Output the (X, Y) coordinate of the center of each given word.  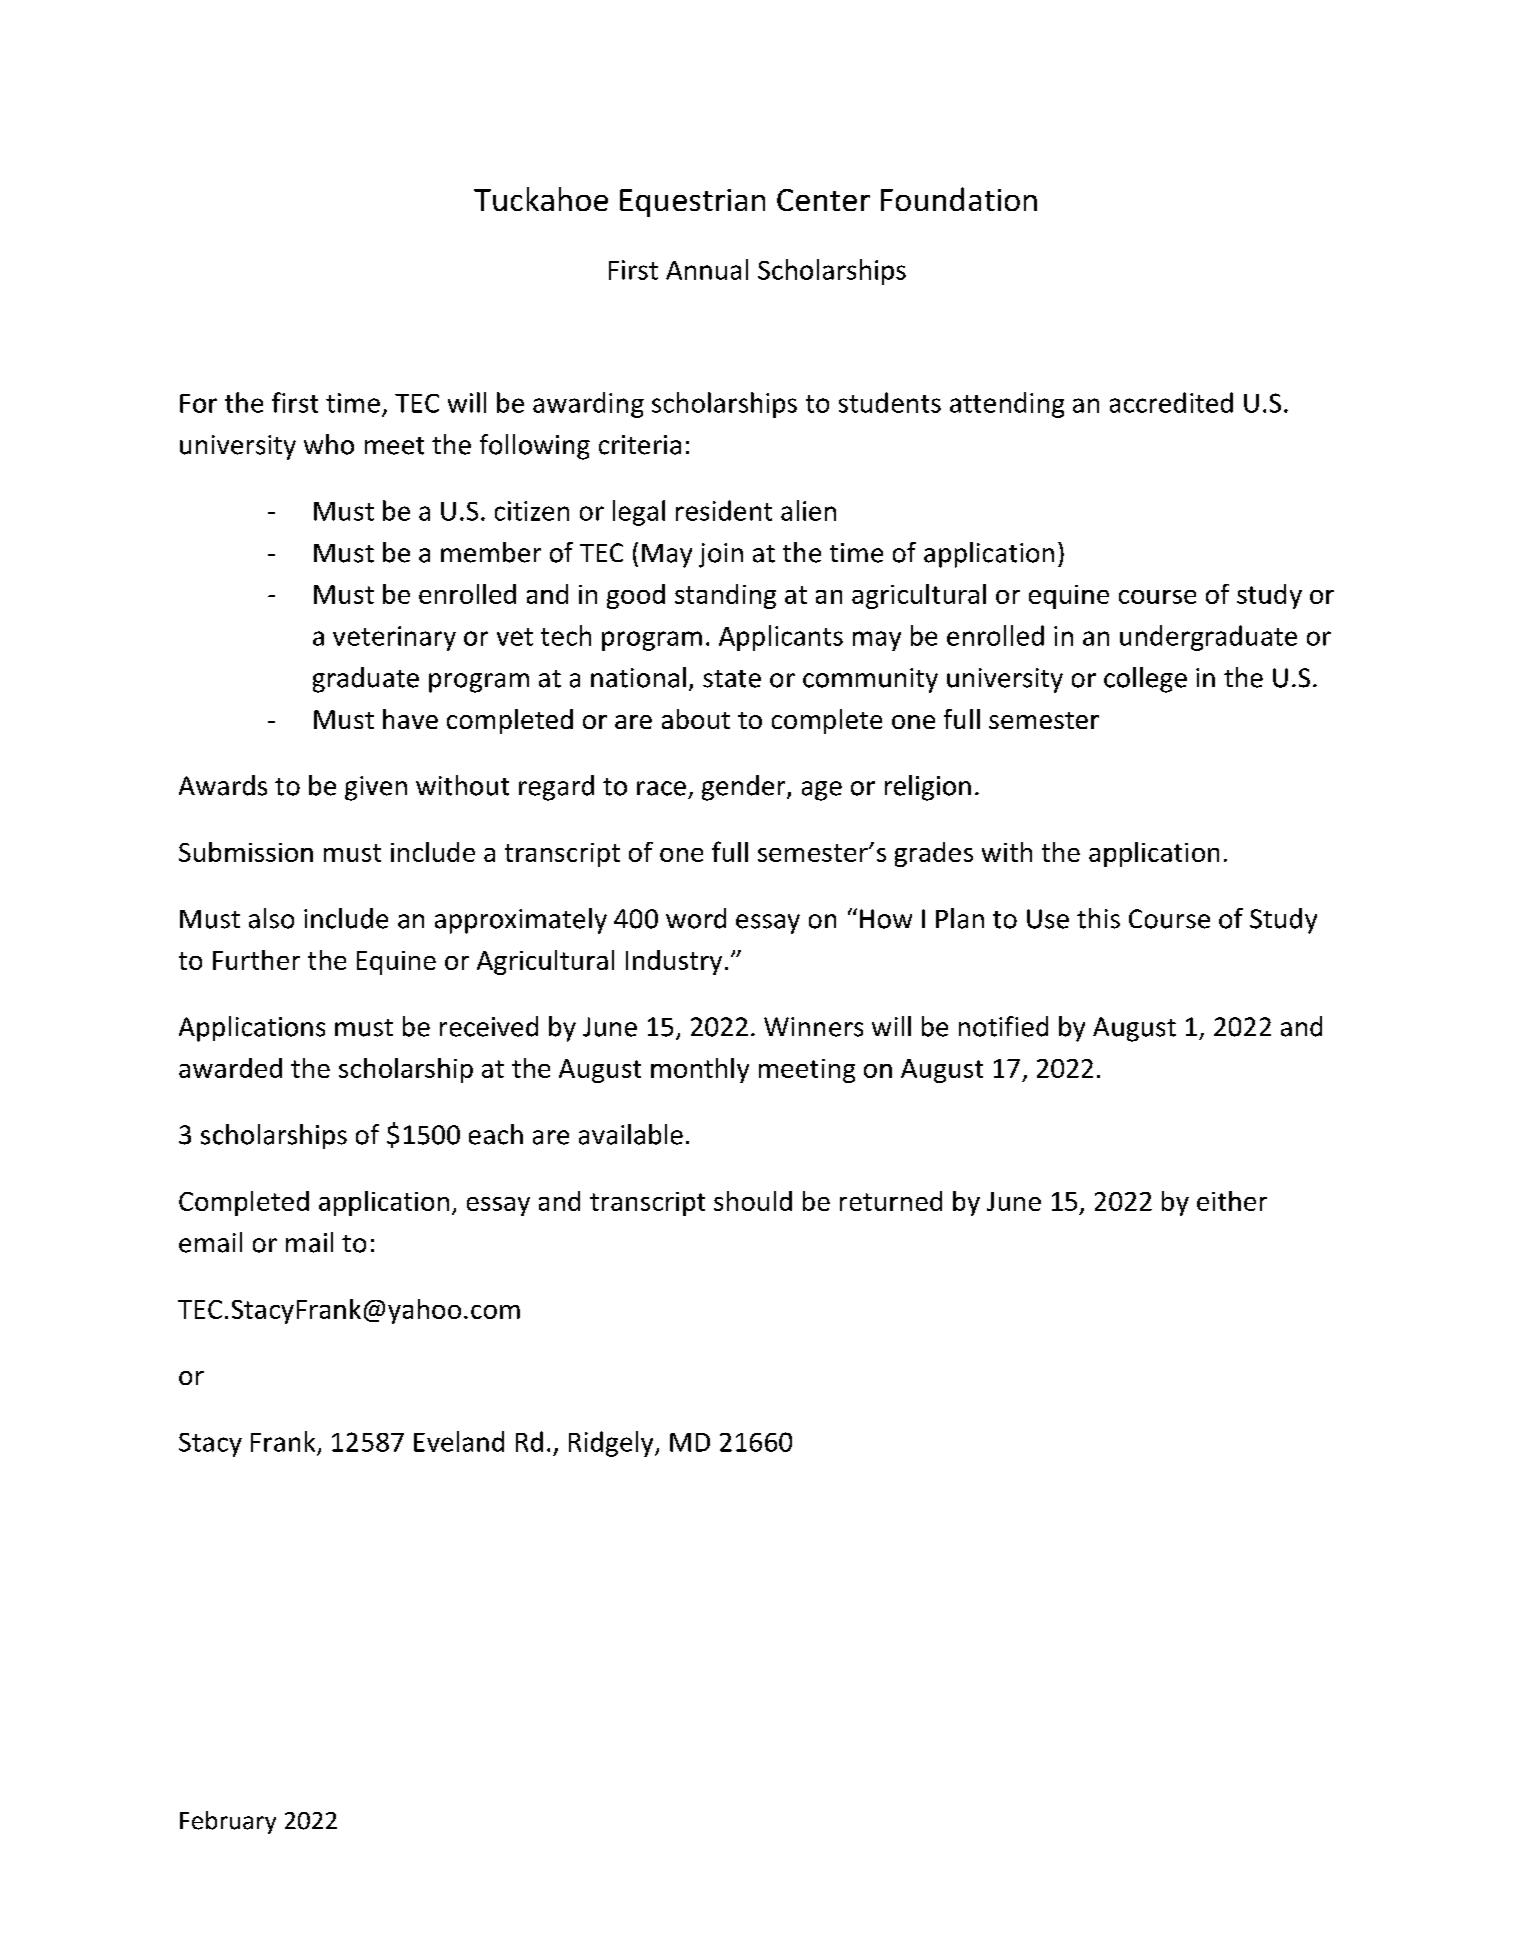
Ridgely (612, 1444)
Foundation (959, 199)
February (228, 1822)
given (376, 788)
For (198, 403)
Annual (707, 269)
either (1232, 1201)
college (1145, 680)
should (753, 1201)
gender (745, 788)
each (496, 1134)
